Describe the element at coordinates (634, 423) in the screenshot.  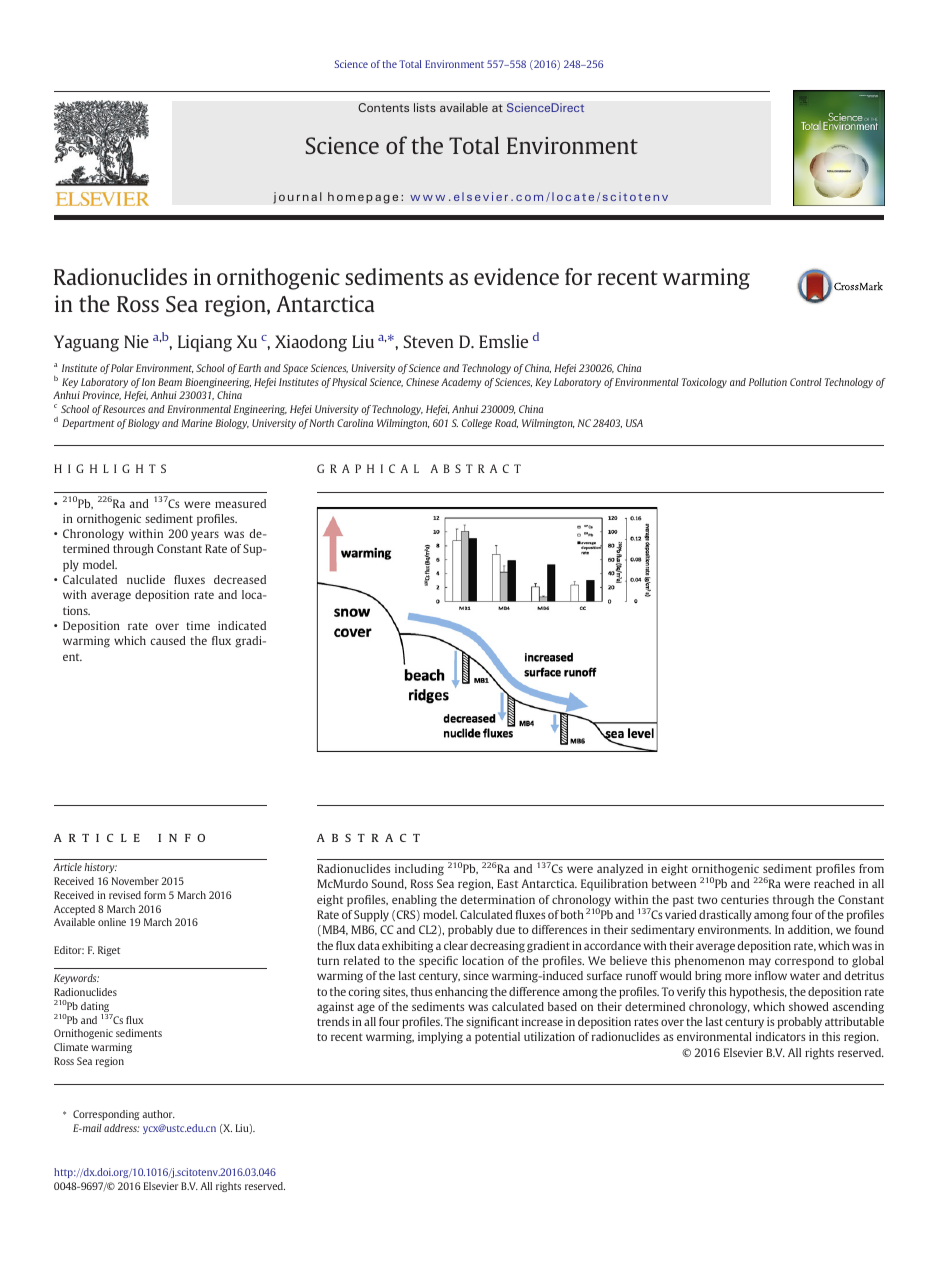
I see `USA` at that location.
